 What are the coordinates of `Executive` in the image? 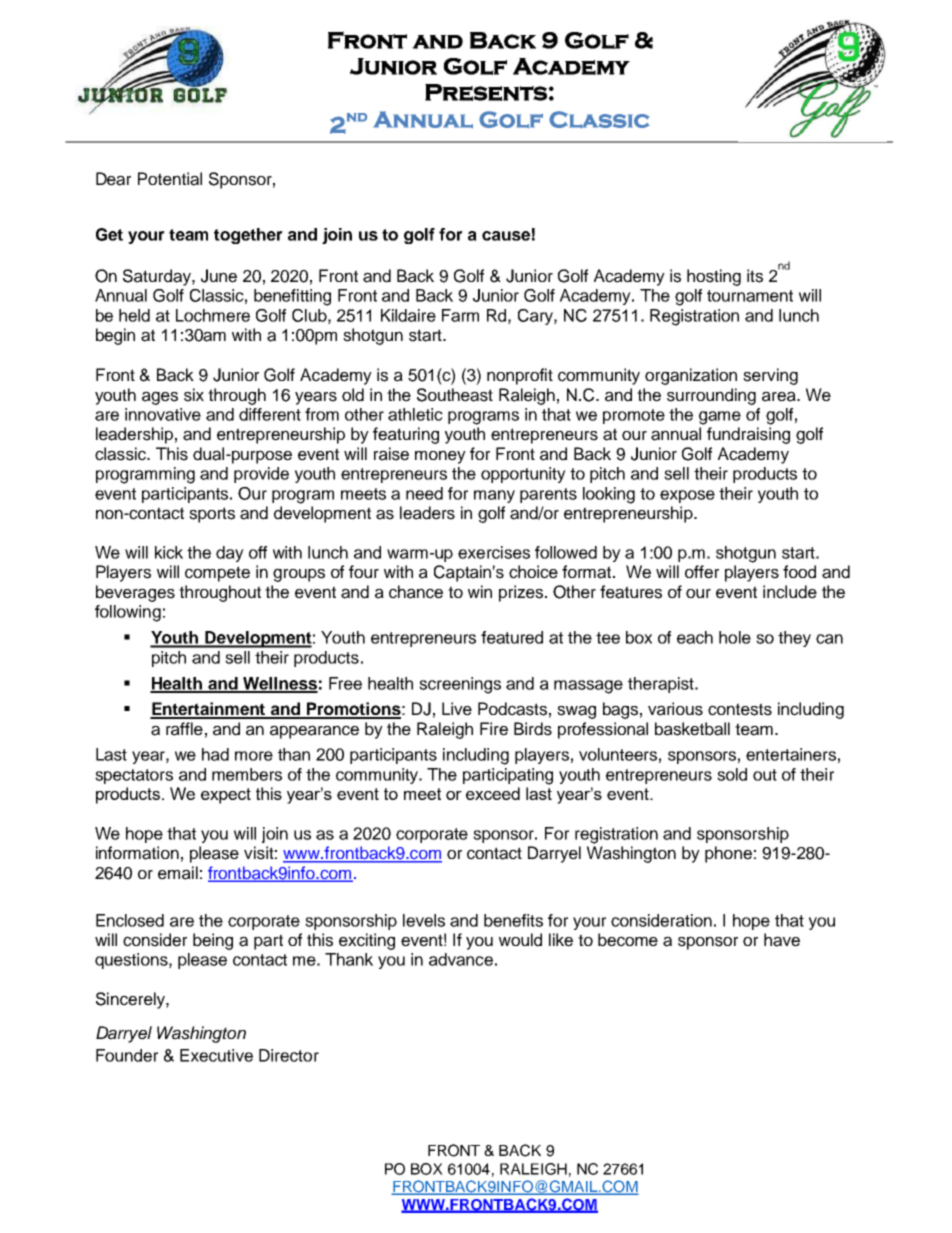 It's located at (216, 1055).
